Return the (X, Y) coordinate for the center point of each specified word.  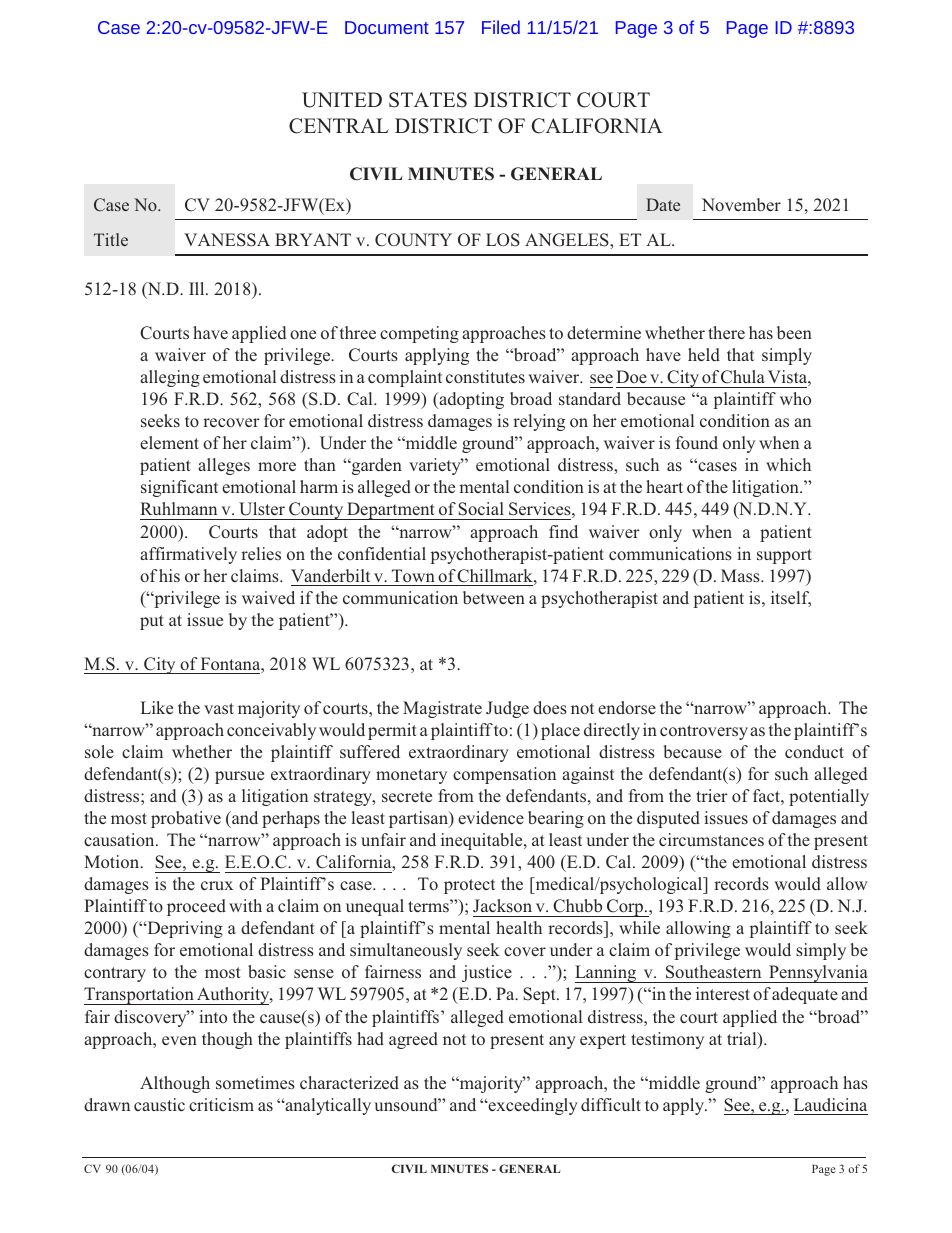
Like (157, 707)
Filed (501, 27)
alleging (170, 378)
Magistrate (442, 709)
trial (743, 1040)
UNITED (342, 100)
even (179, 1040)
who (795, 398)
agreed (413, 1040)
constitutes (485, 377)
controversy (704, 732)
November (741, 204)
